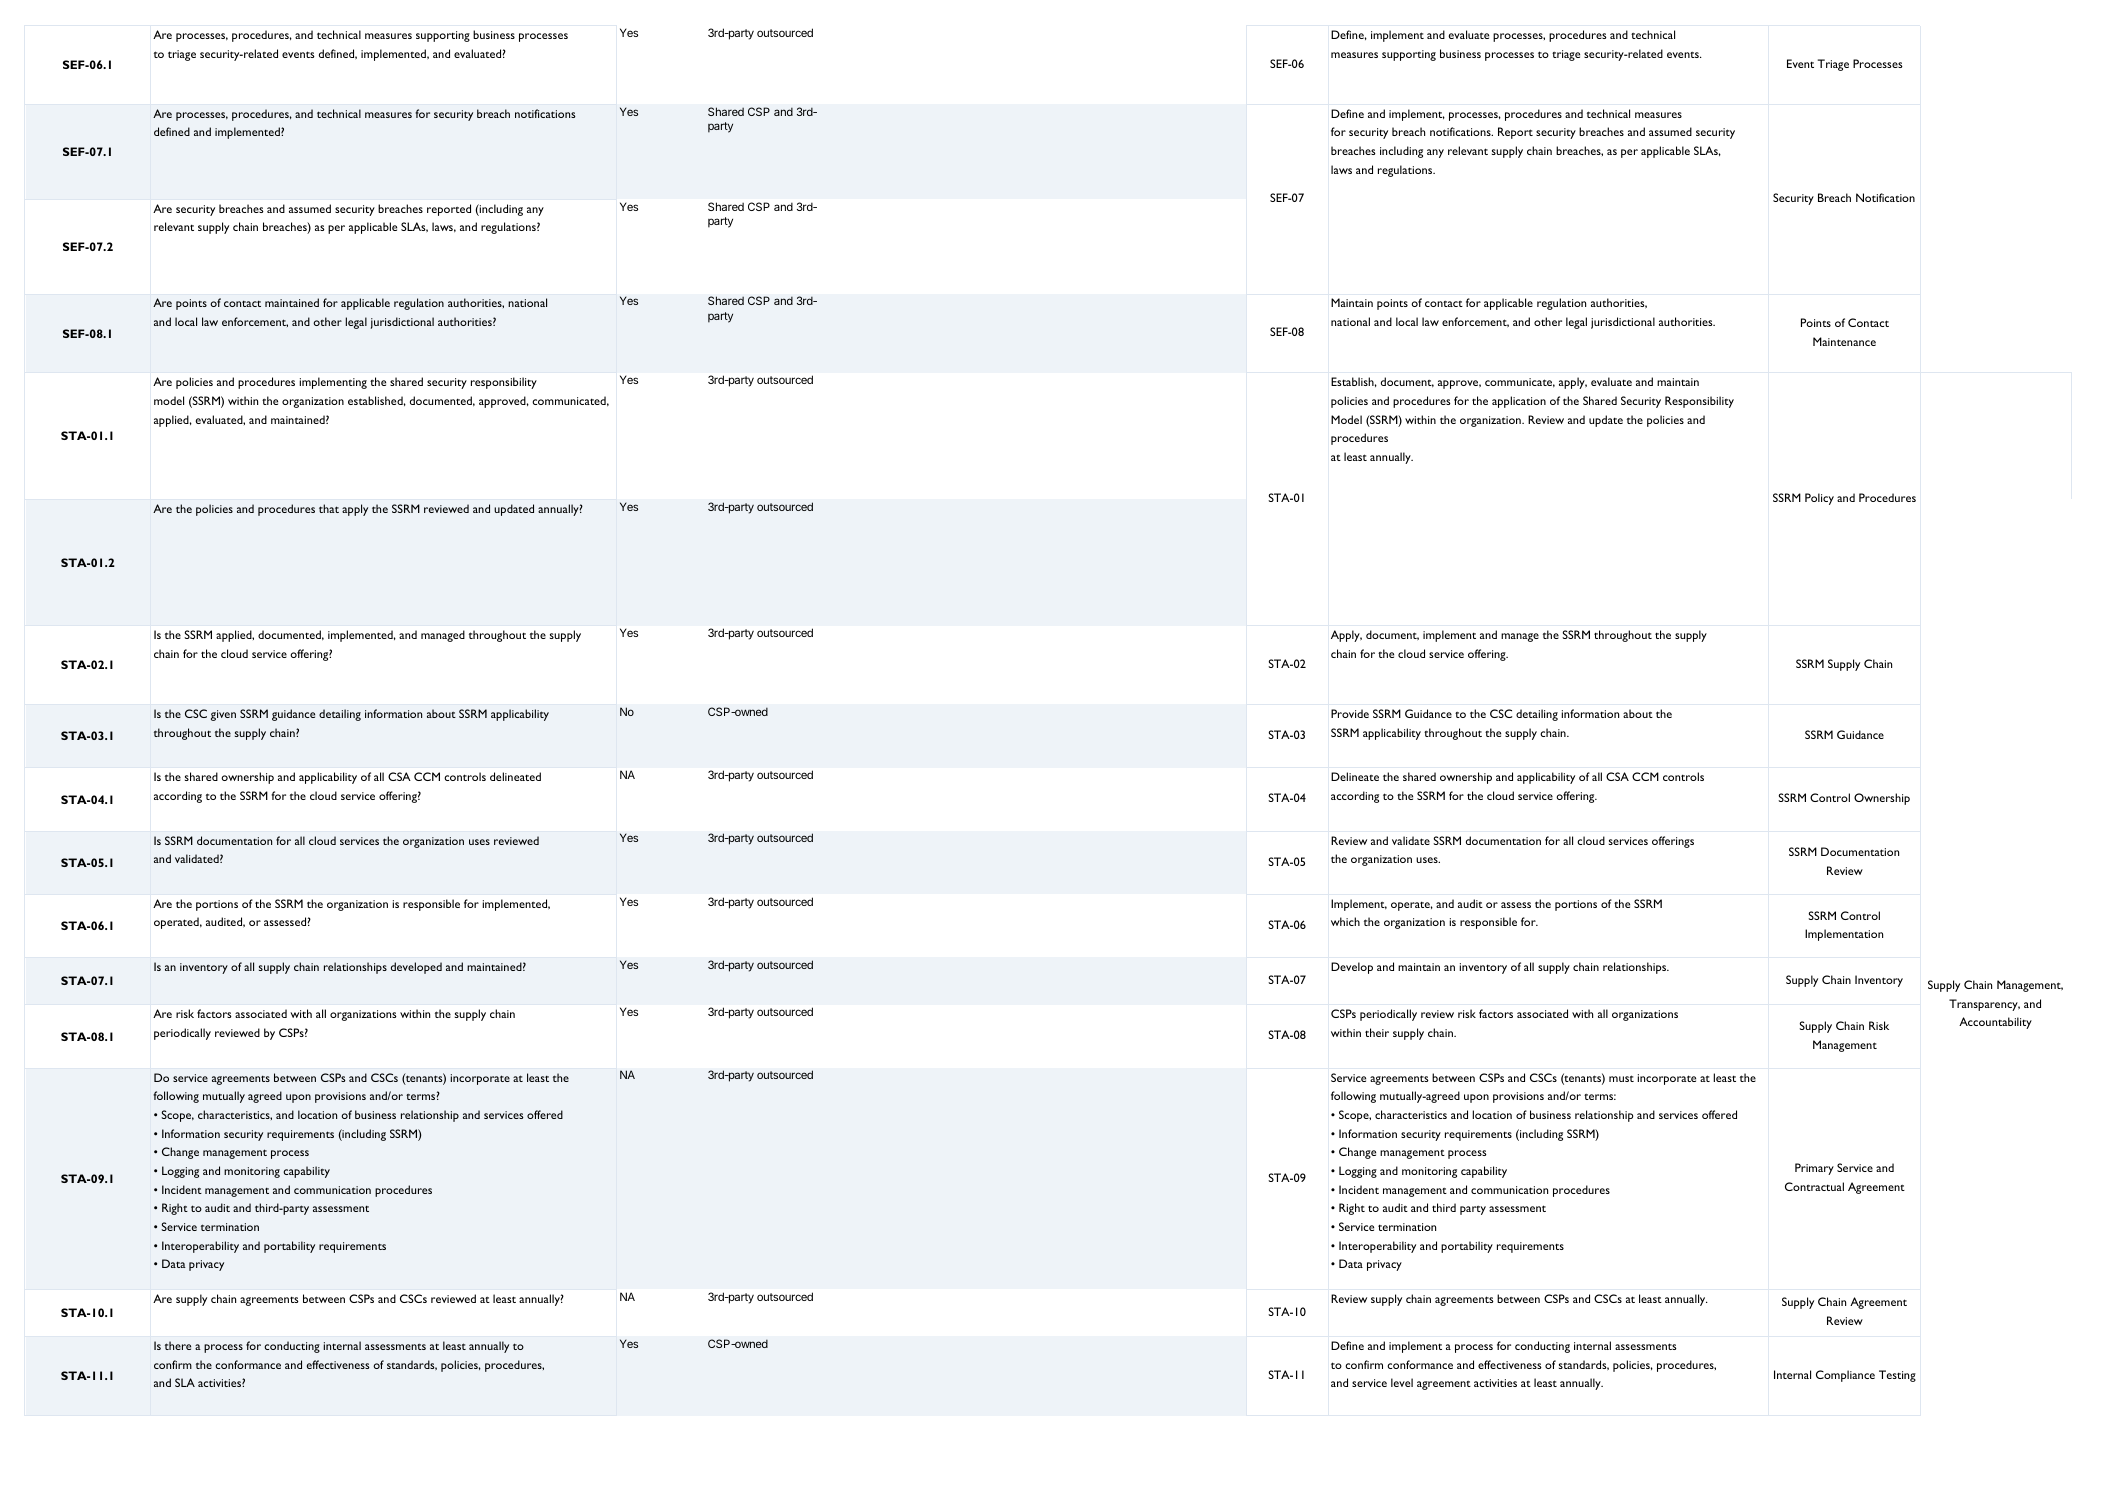  I want to click on there, so click(178, 1345).
